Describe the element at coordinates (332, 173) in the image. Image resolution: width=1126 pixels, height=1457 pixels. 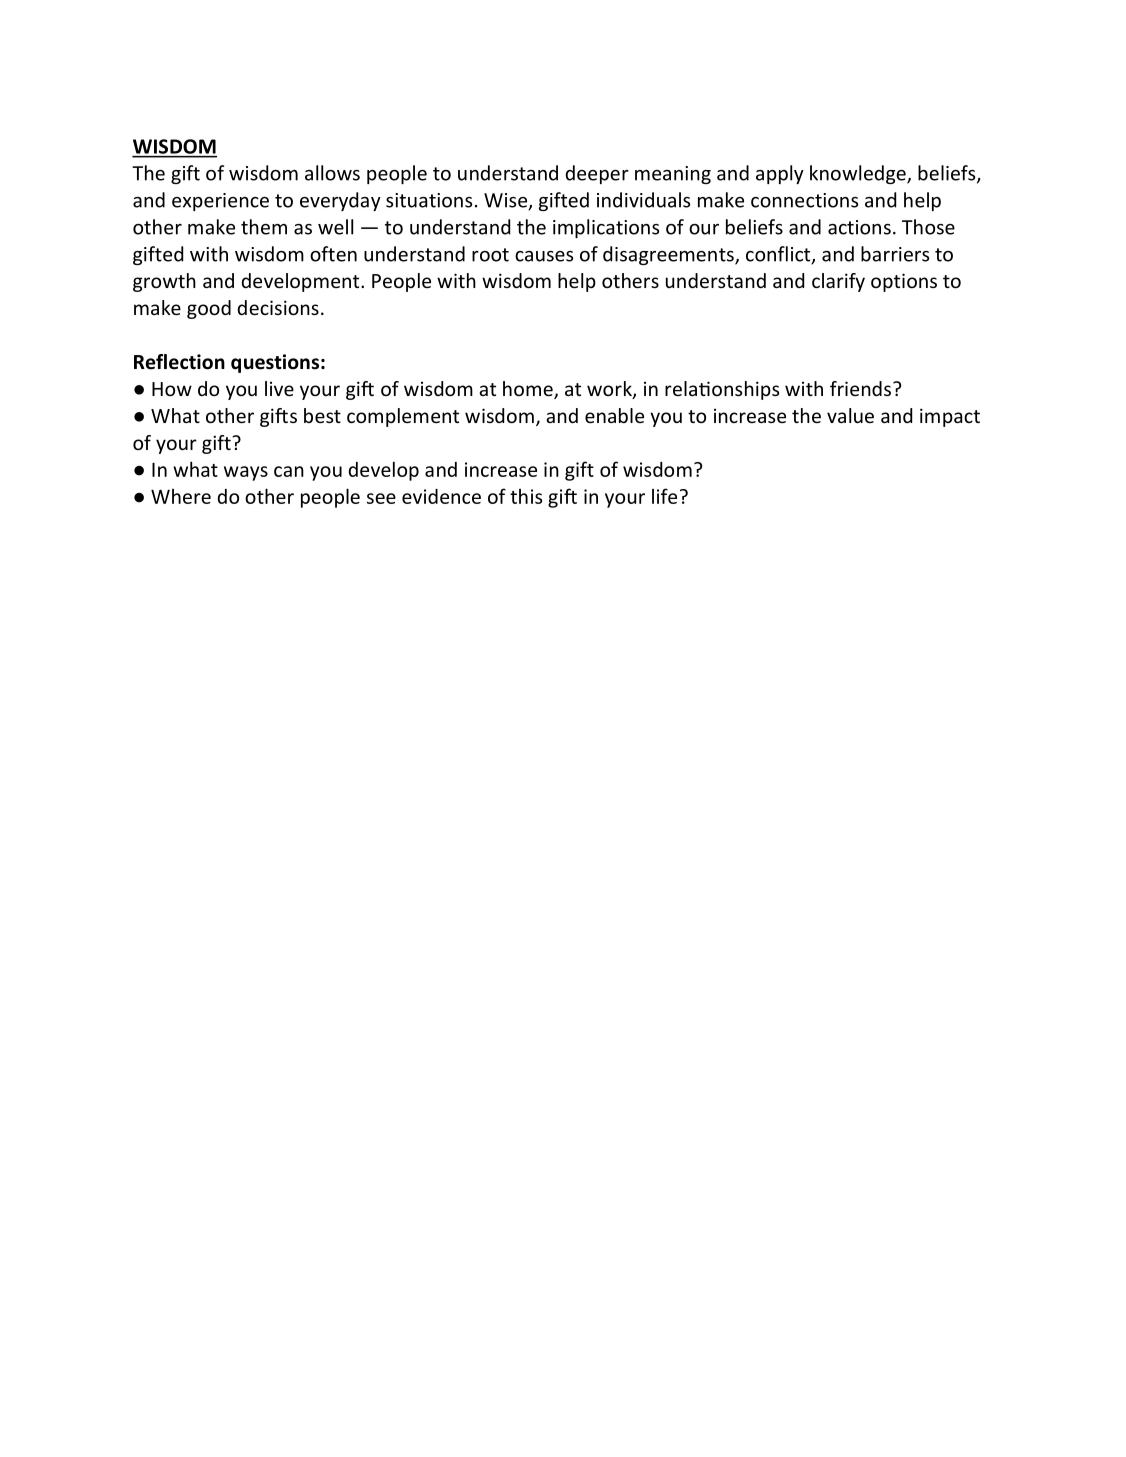
I see `allows` at that location.
